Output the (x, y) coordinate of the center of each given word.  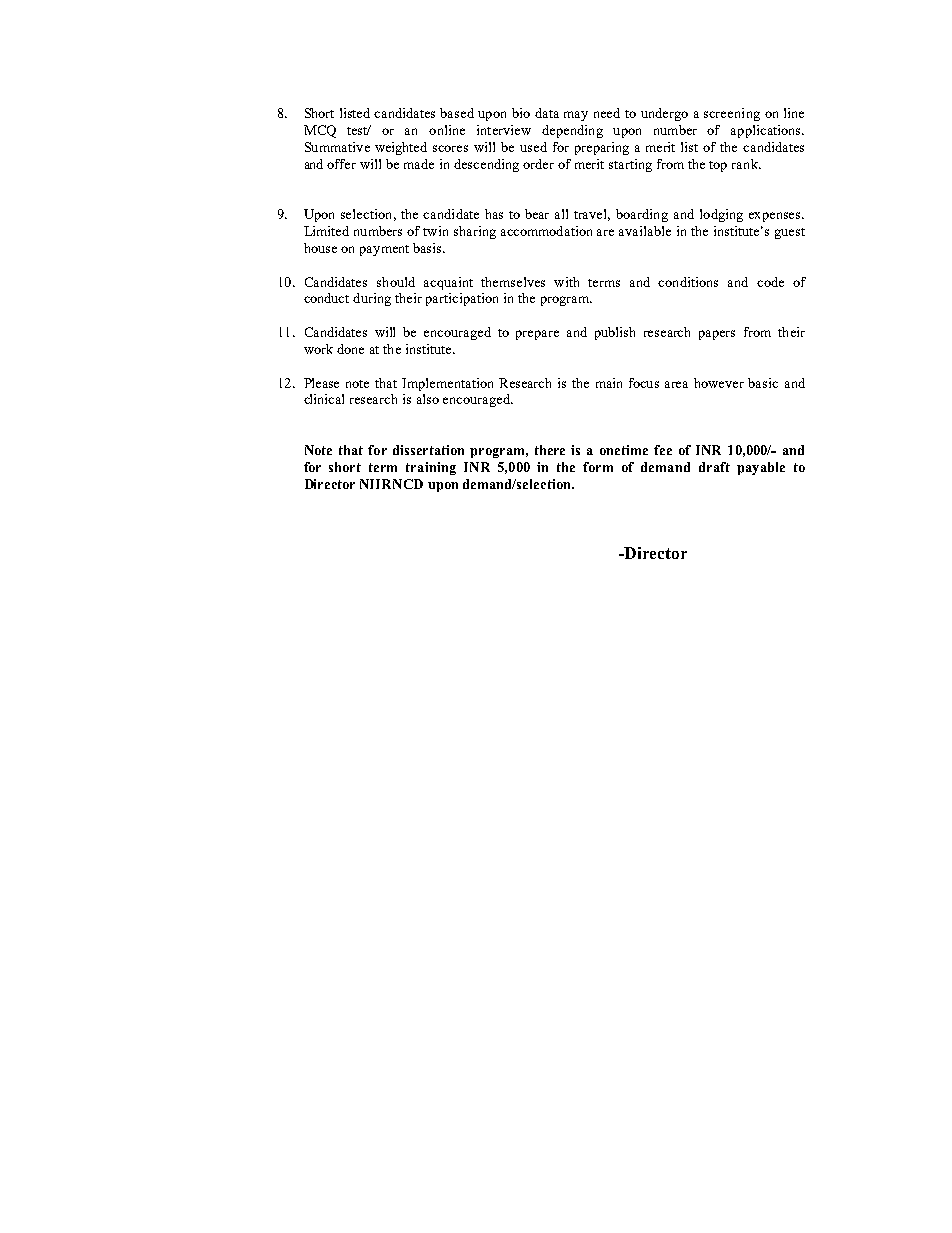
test (358, 131)
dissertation (428, 450)
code (770, 282)
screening (732, 114)
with (566, 282)
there (550, 450)
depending (572, 131)
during (372, 299)
